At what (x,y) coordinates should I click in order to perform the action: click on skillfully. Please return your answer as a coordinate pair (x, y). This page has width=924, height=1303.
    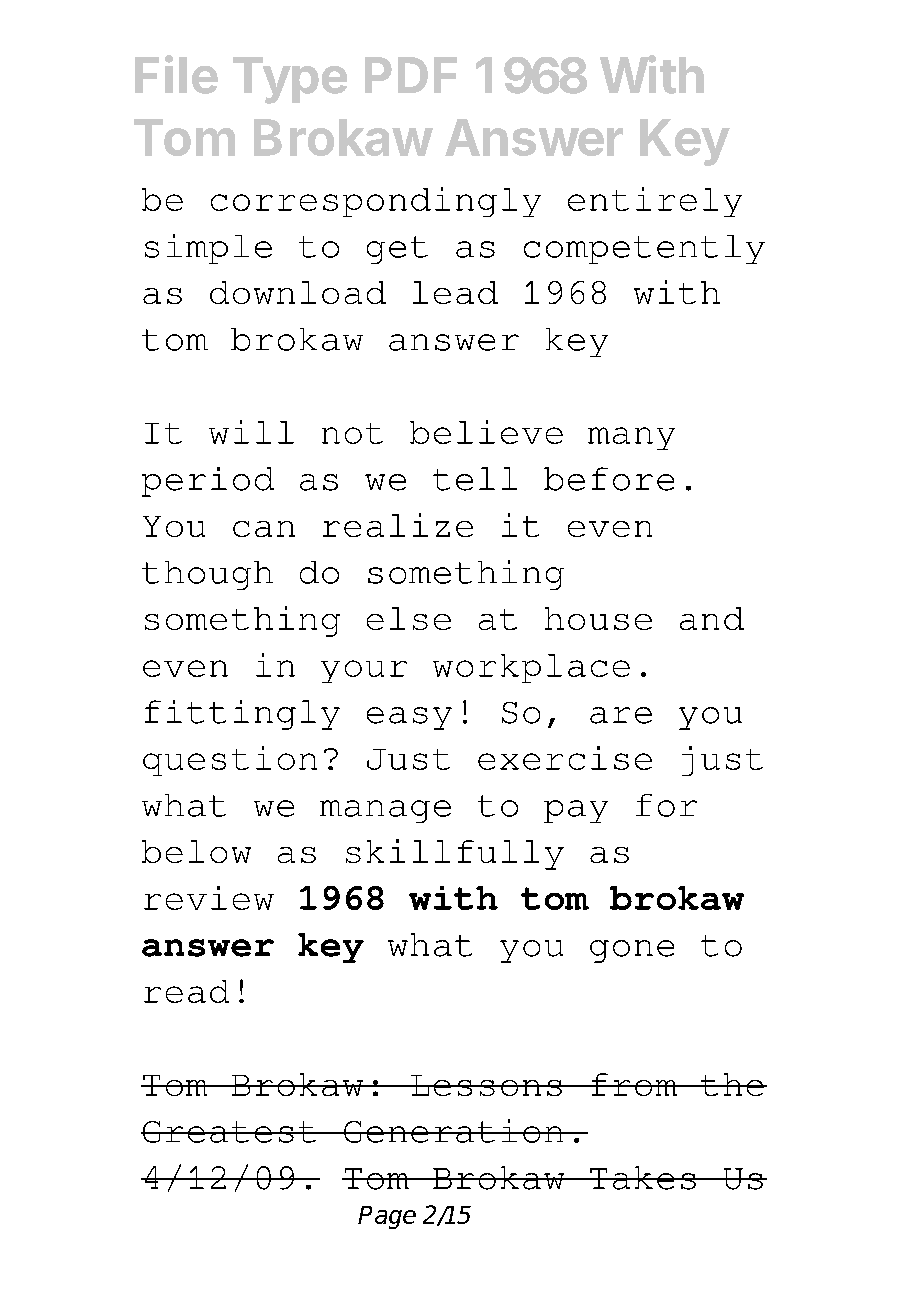
    Looking at the image, I should click on (455, 854).
